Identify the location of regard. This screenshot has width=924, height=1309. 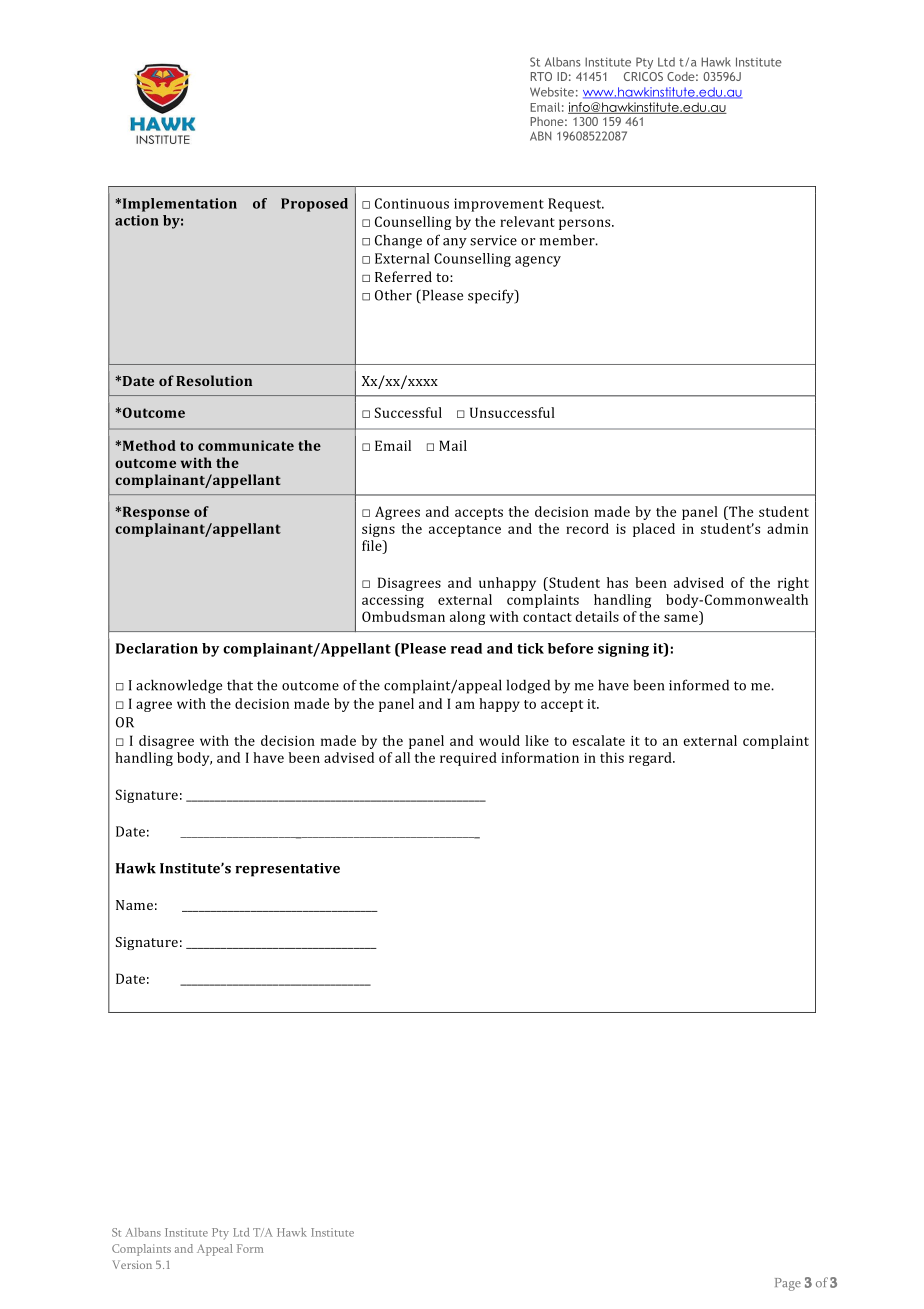
(651, 759).
